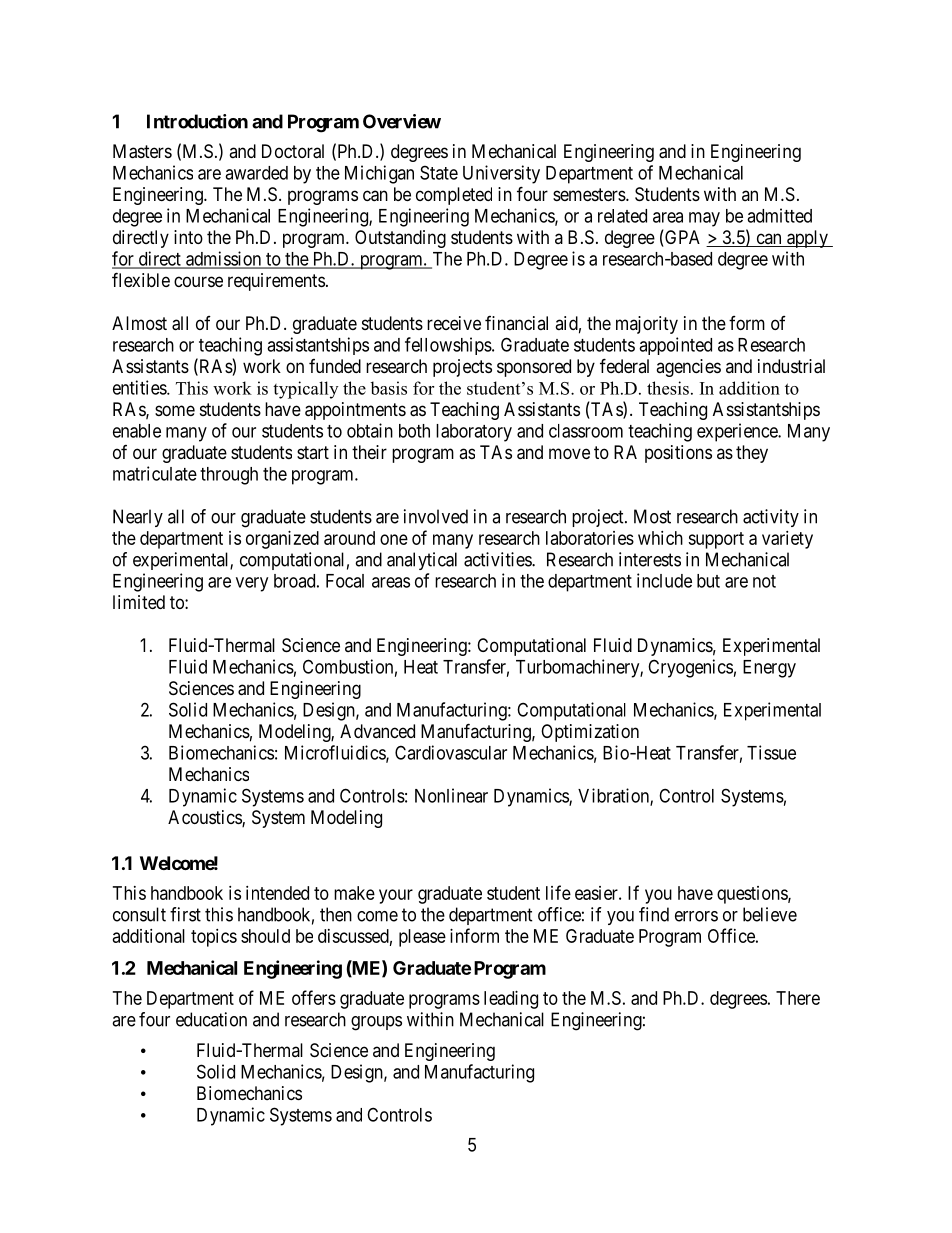  I want to click on Nonlinear, so click(451, 795).
